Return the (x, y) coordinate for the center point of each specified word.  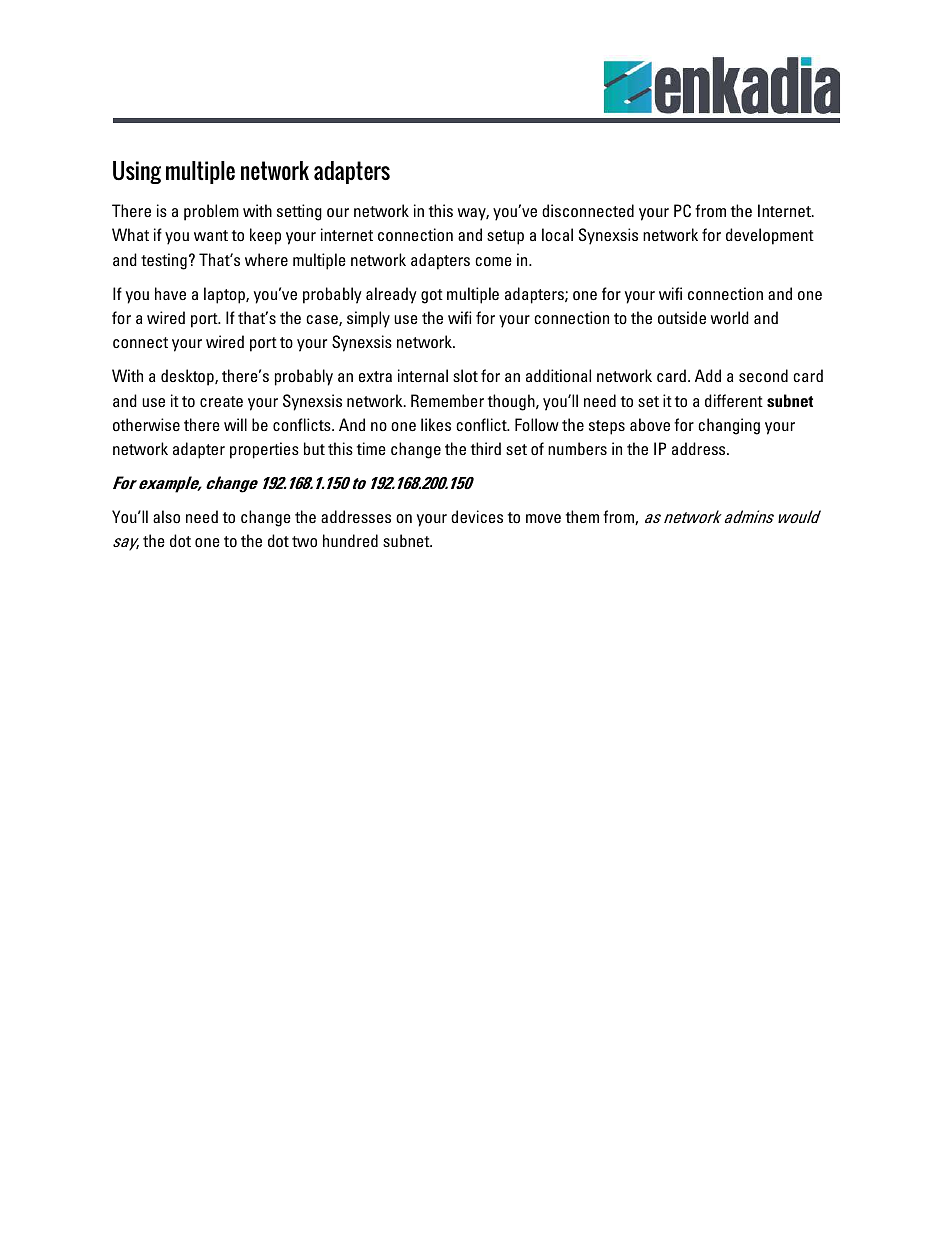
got (432, 296)
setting (299, 212)
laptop (225, 295)
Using (137, 172)
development (770, 236)
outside (682, 317)
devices (477, 516)
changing (729, 426)
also (166, 517)
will (235, 424)
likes (436, 424)
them (582, 516)
